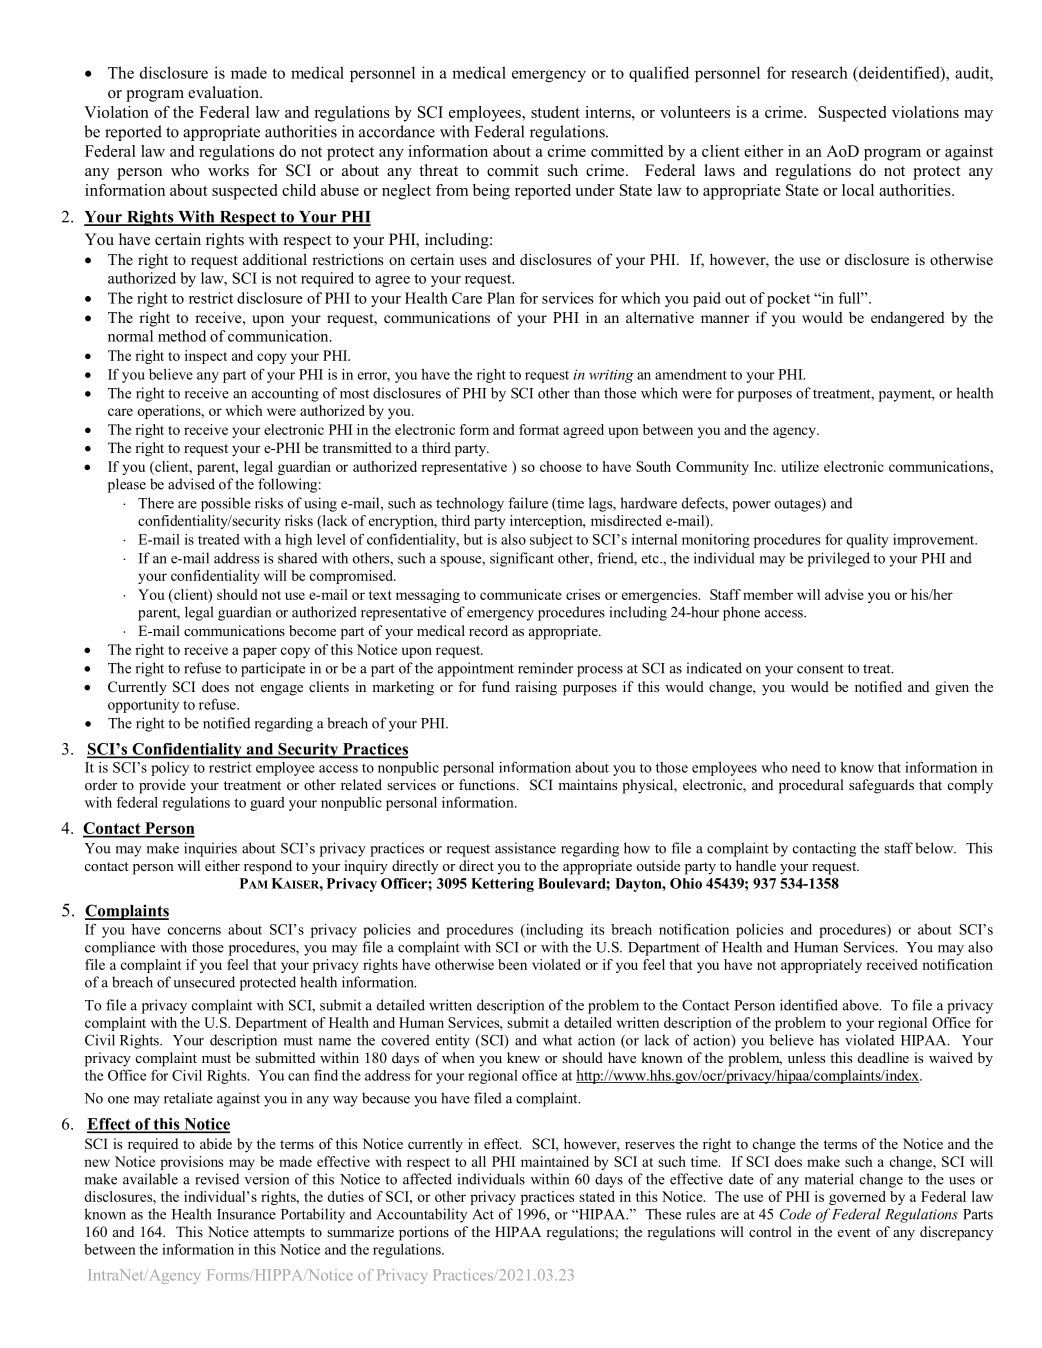 This screenshot has height=1348, width=1042. Describe the element at coordinates (224, 92) in the screenshot. I see `evaluation` at that location.
